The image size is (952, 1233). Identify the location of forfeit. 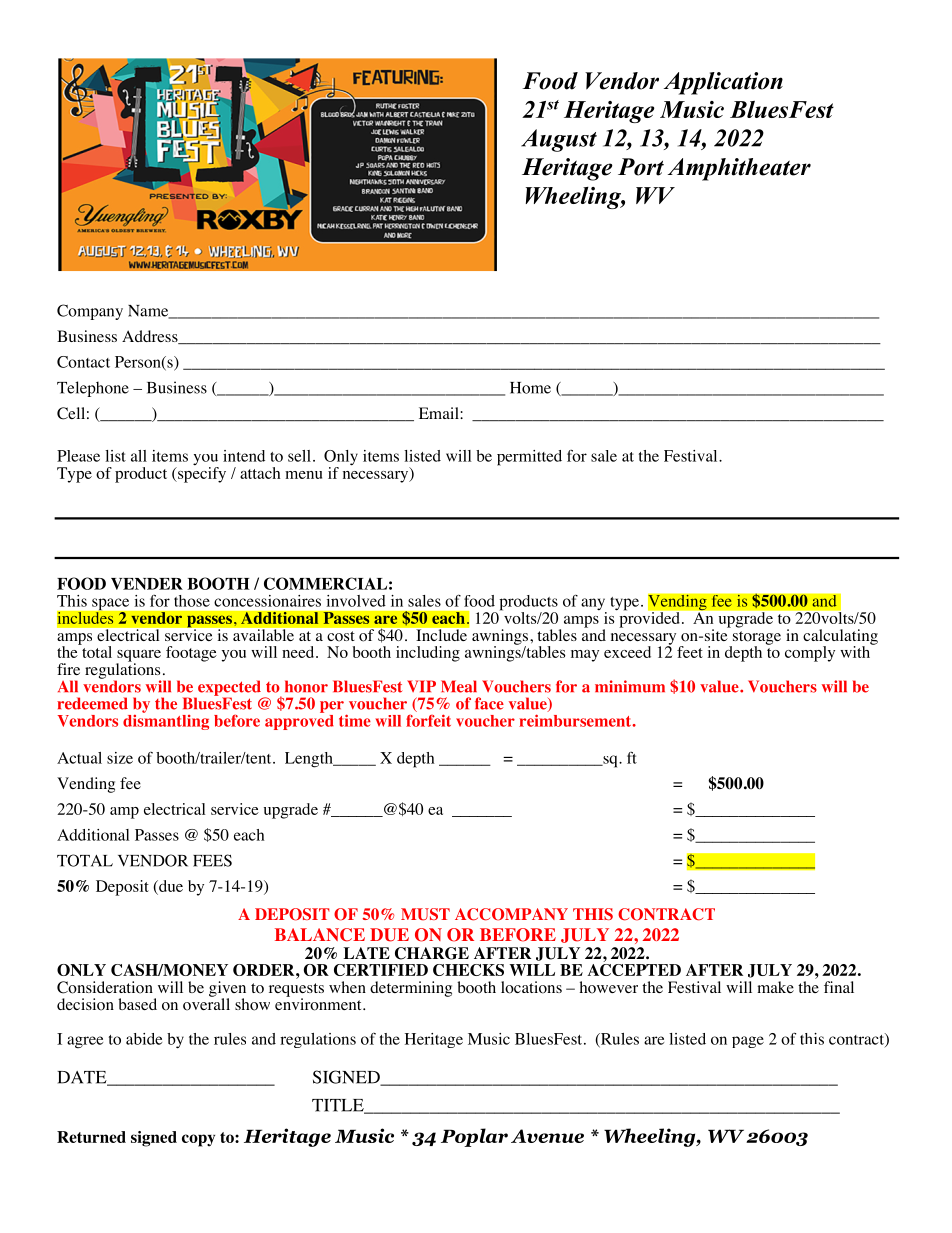
(428, 720).
